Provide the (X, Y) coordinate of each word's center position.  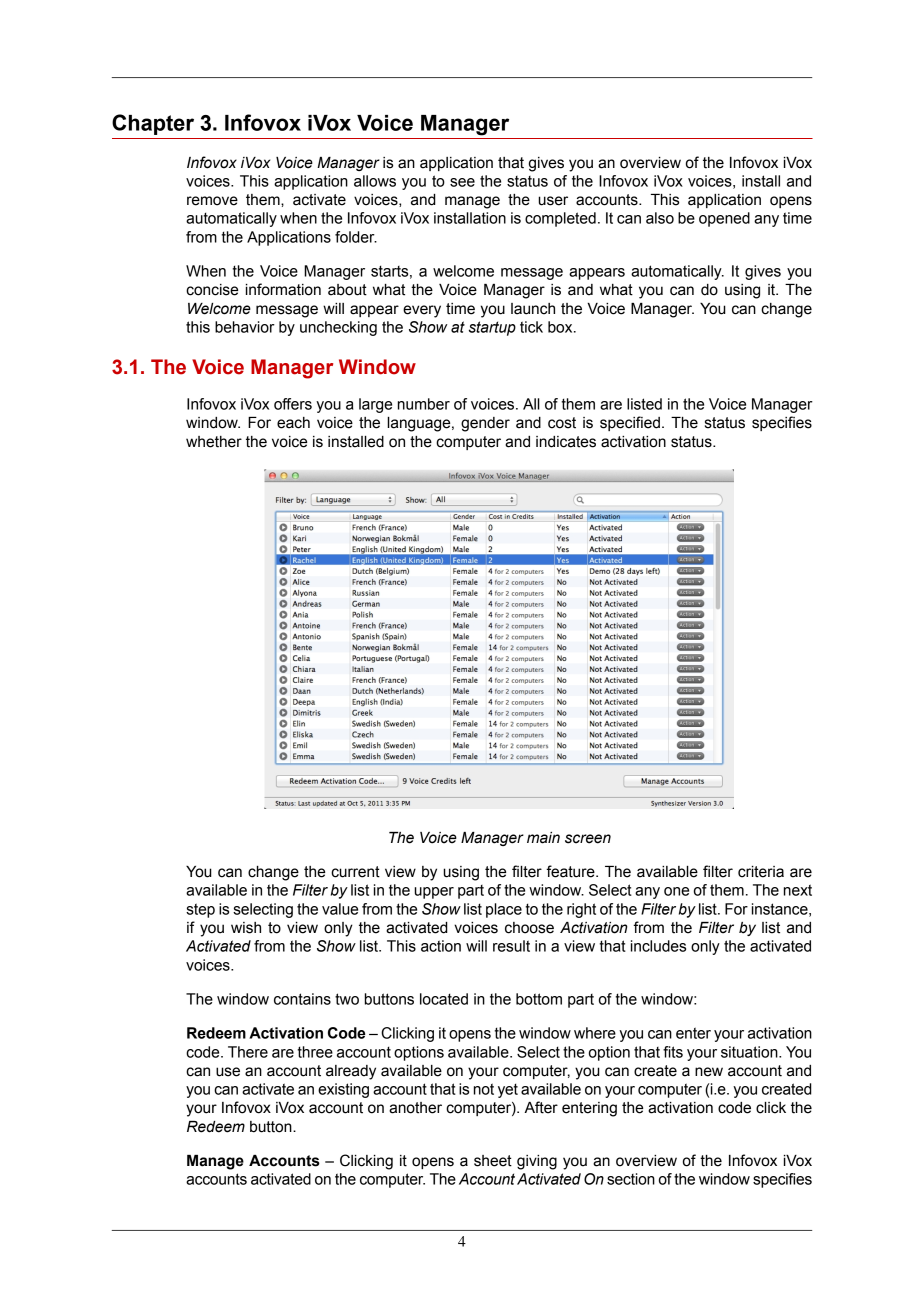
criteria (761, 872)
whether (214, 442)
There (248, 1052)
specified (630, 423)
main (543, 838)
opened (724, 219)
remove (212, 201)
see (462, 182)
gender (485, 424)
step (200, 910)
